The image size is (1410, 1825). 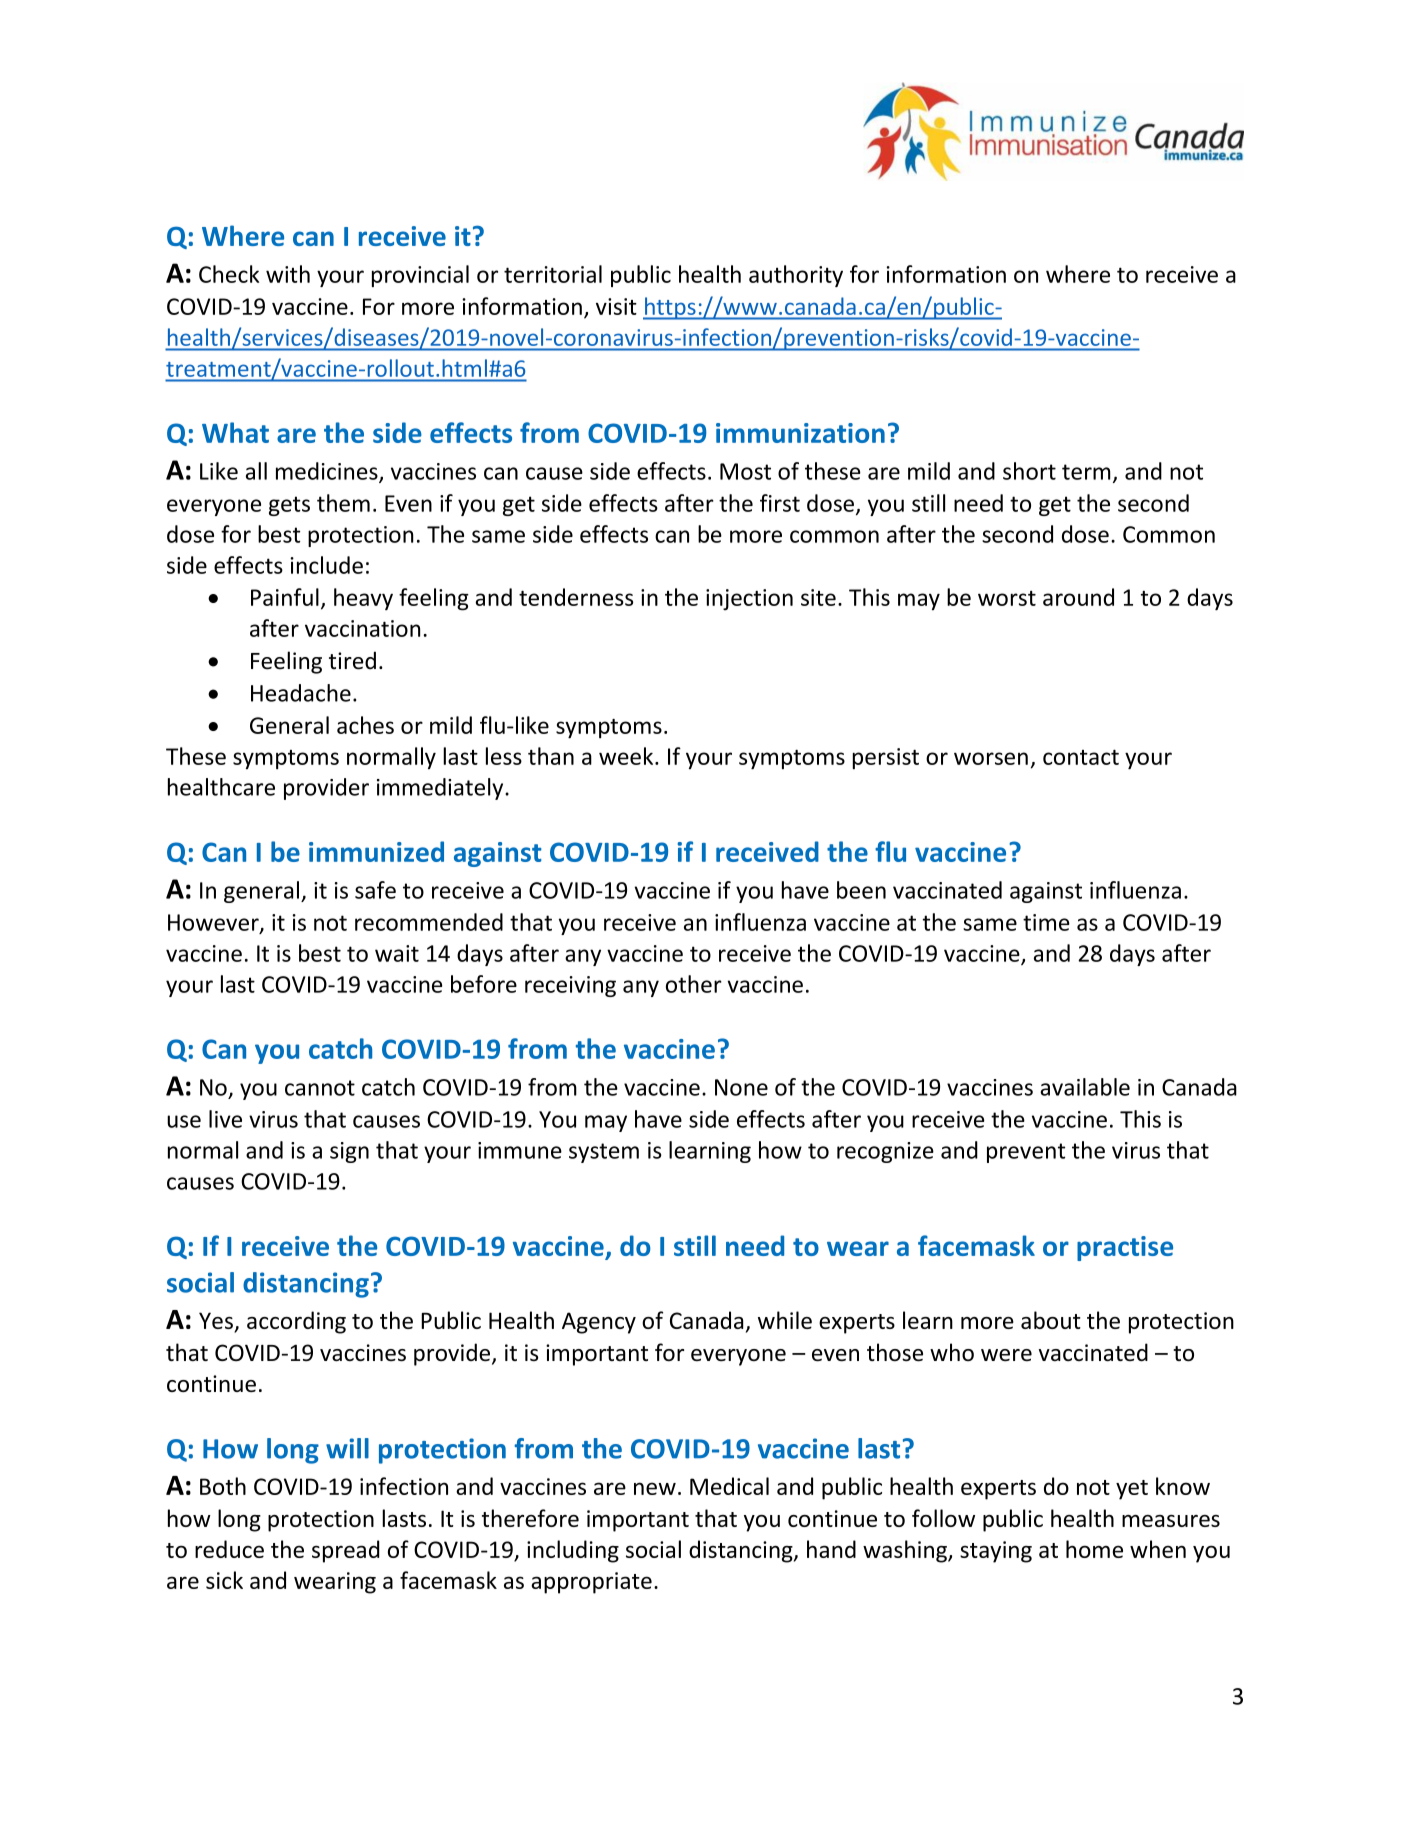 What do you see at coordinates (1046, 922) in the image?
I see `time` at bounding box center [1046, 922].
